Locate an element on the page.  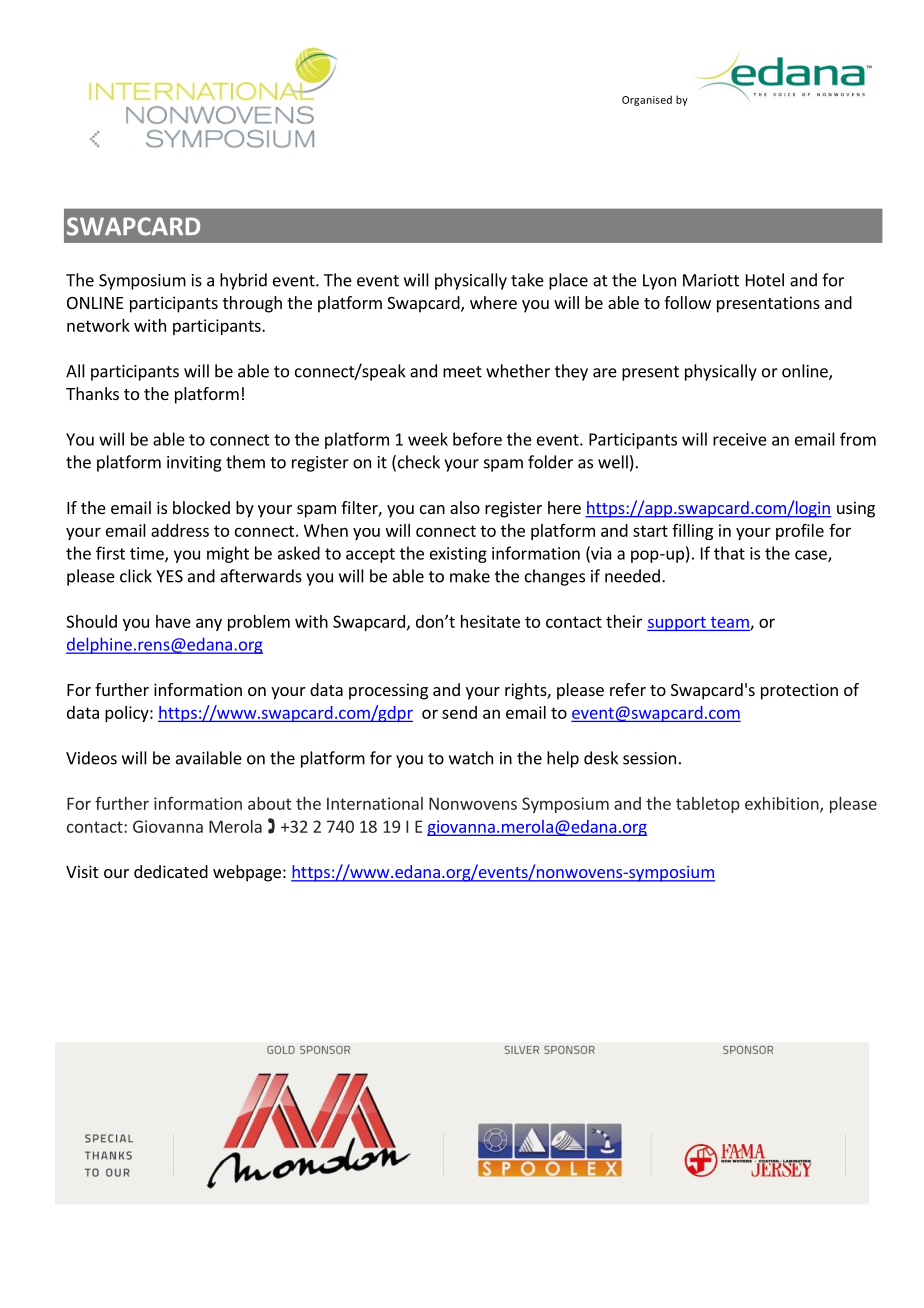
team is located at coordinates (731, 623).
